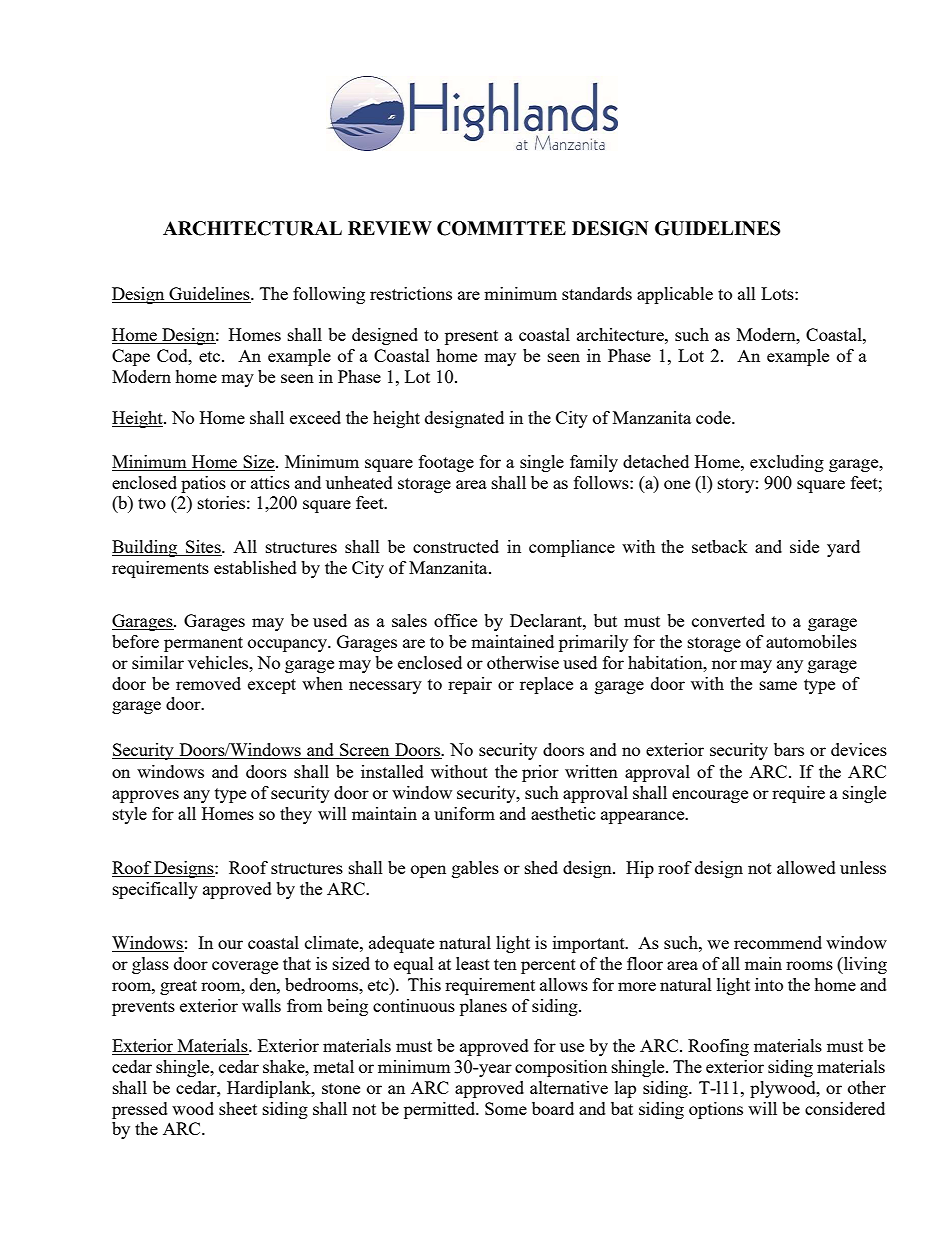  Describe the element at coordinates (455, 620) in the screenshot. I see `office` at that location.
